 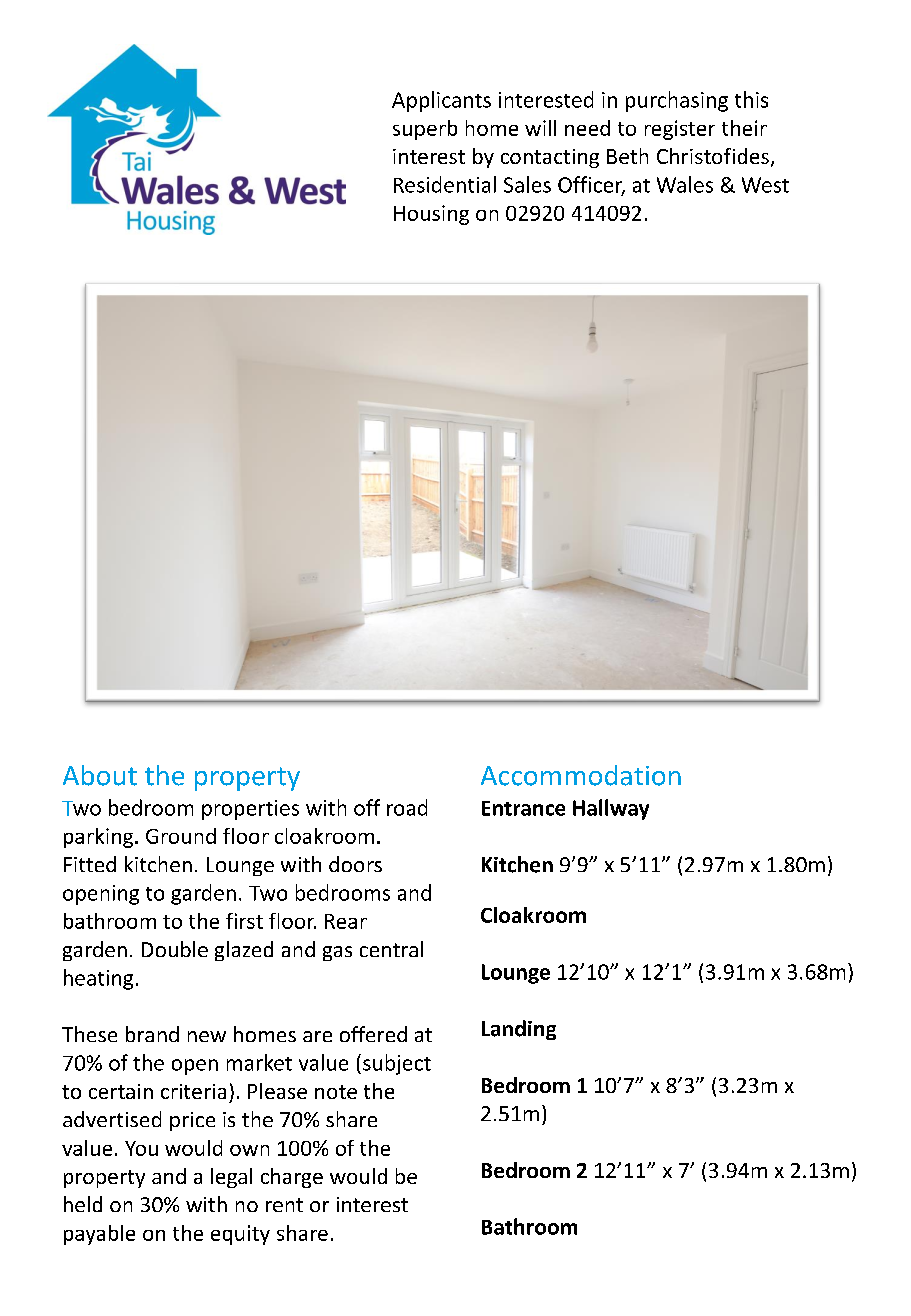 What do you see at coordinates (445, 184) in the document?
I see `Residential` at bounding box center [445, 184].
